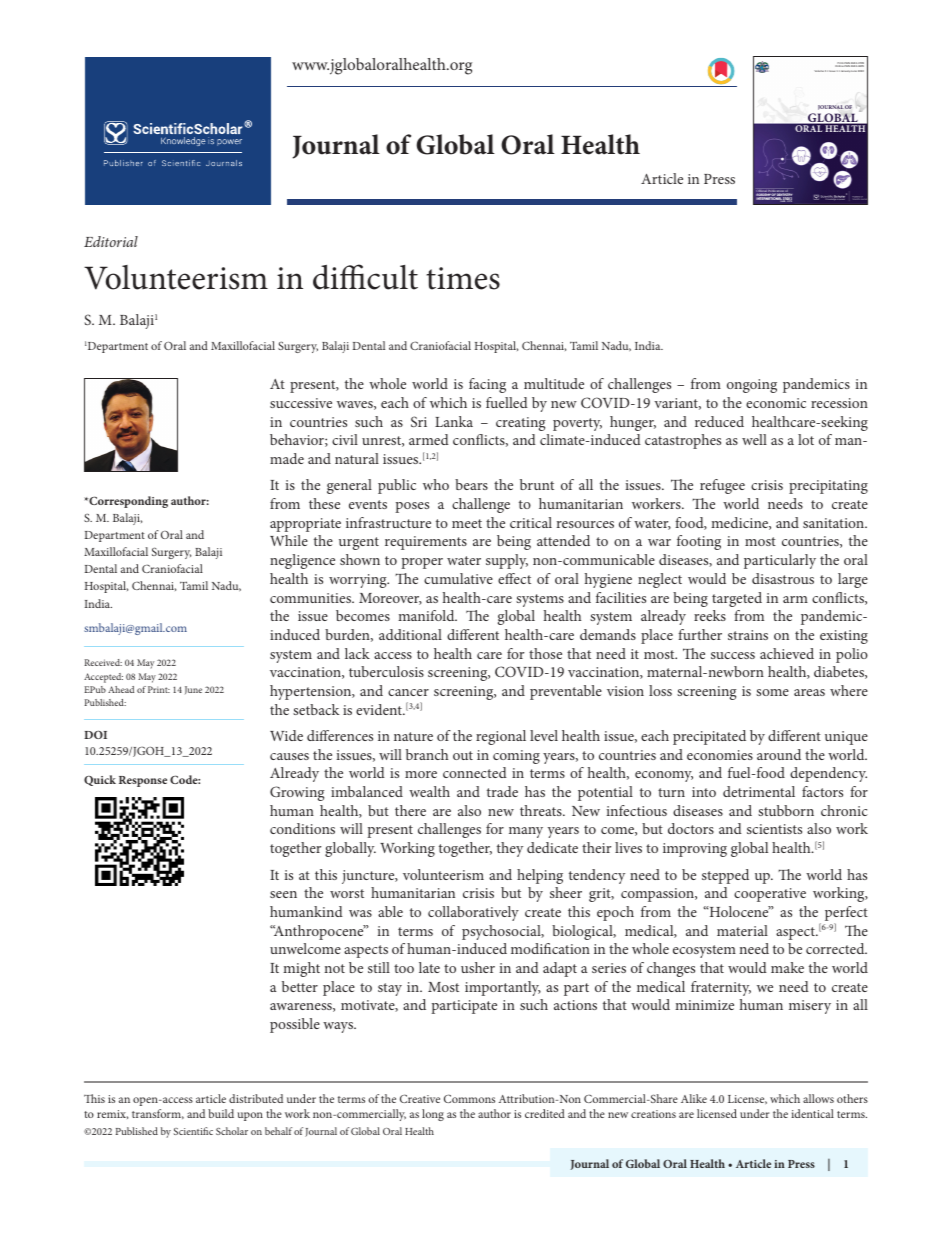  I want to click on cumulative, so click(458, 578).
